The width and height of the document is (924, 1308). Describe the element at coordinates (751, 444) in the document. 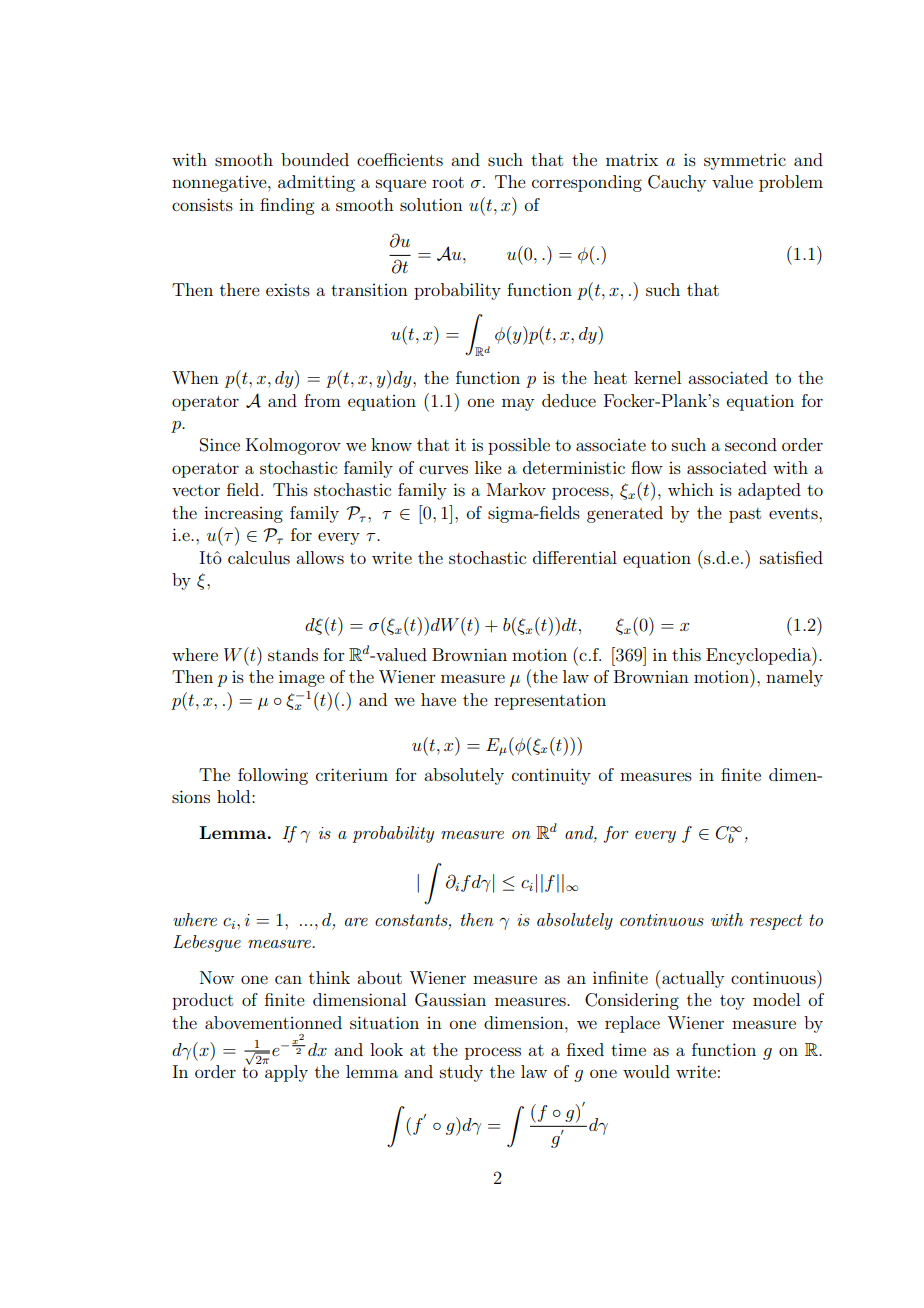

I see `second` at that location.
